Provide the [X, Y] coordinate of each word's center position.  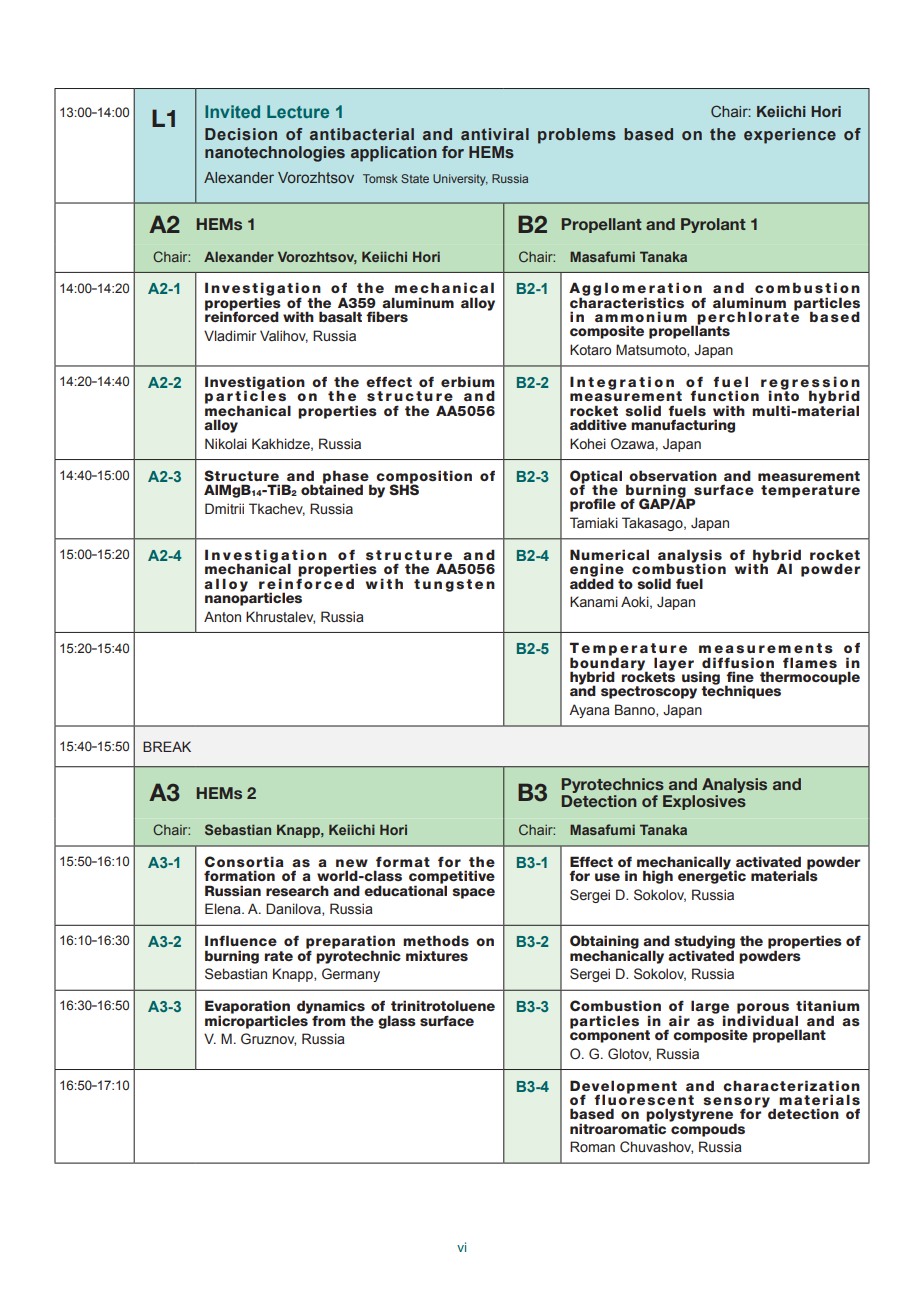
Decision [241, 134]
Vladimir [230, 335]
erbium [467, 381]
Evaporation [247, 1008]
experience [790, 136]
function [724, 395]
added [592, 582]
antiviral [495, 134]
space [473, 893]
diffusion [738, 662]
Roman [592, 1146]
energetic [712, 876]
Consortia [244, 861]
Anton [222, 616]
